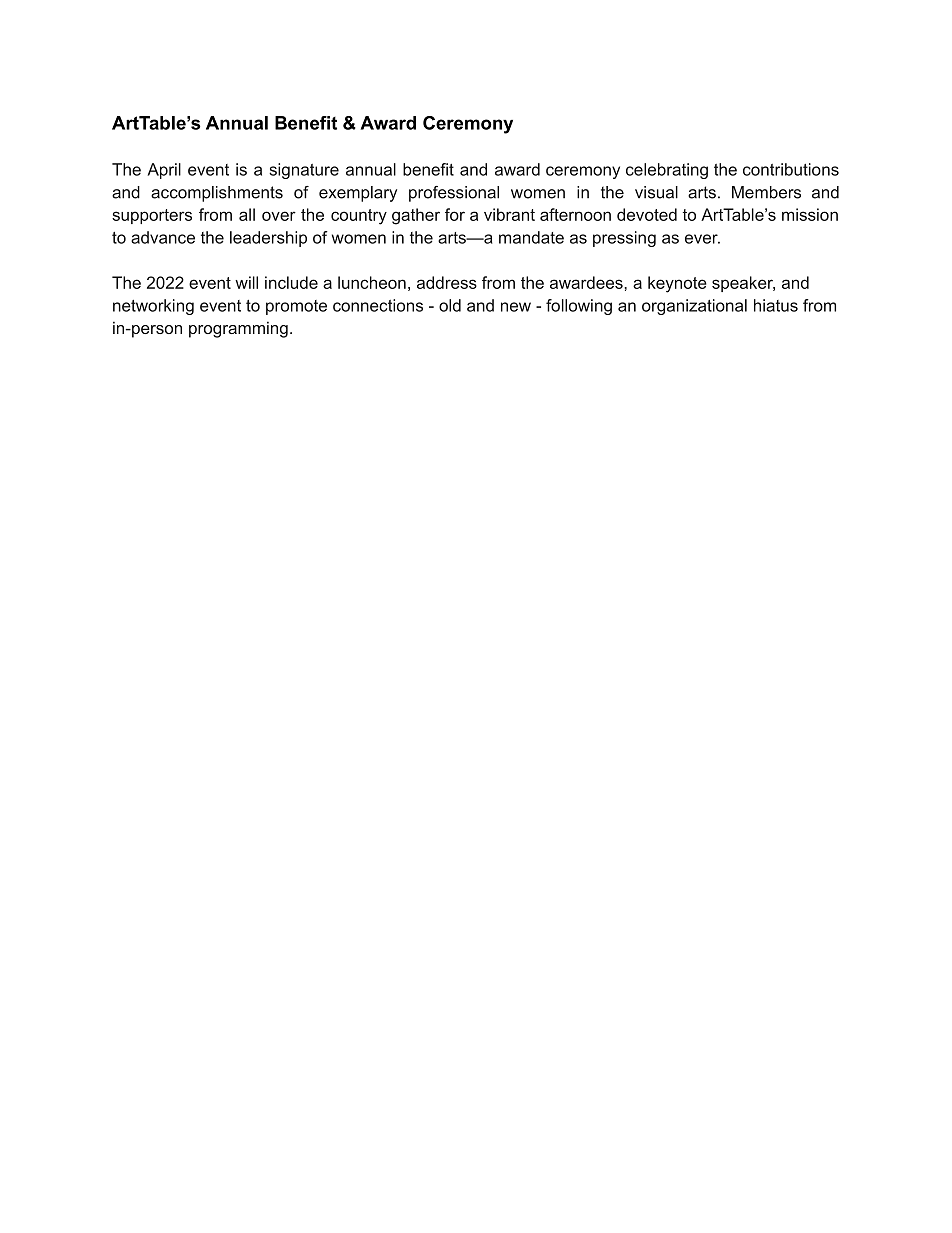  Describe the element at coordinates (164, 171) in the screenshot. I see `April` at that location.
